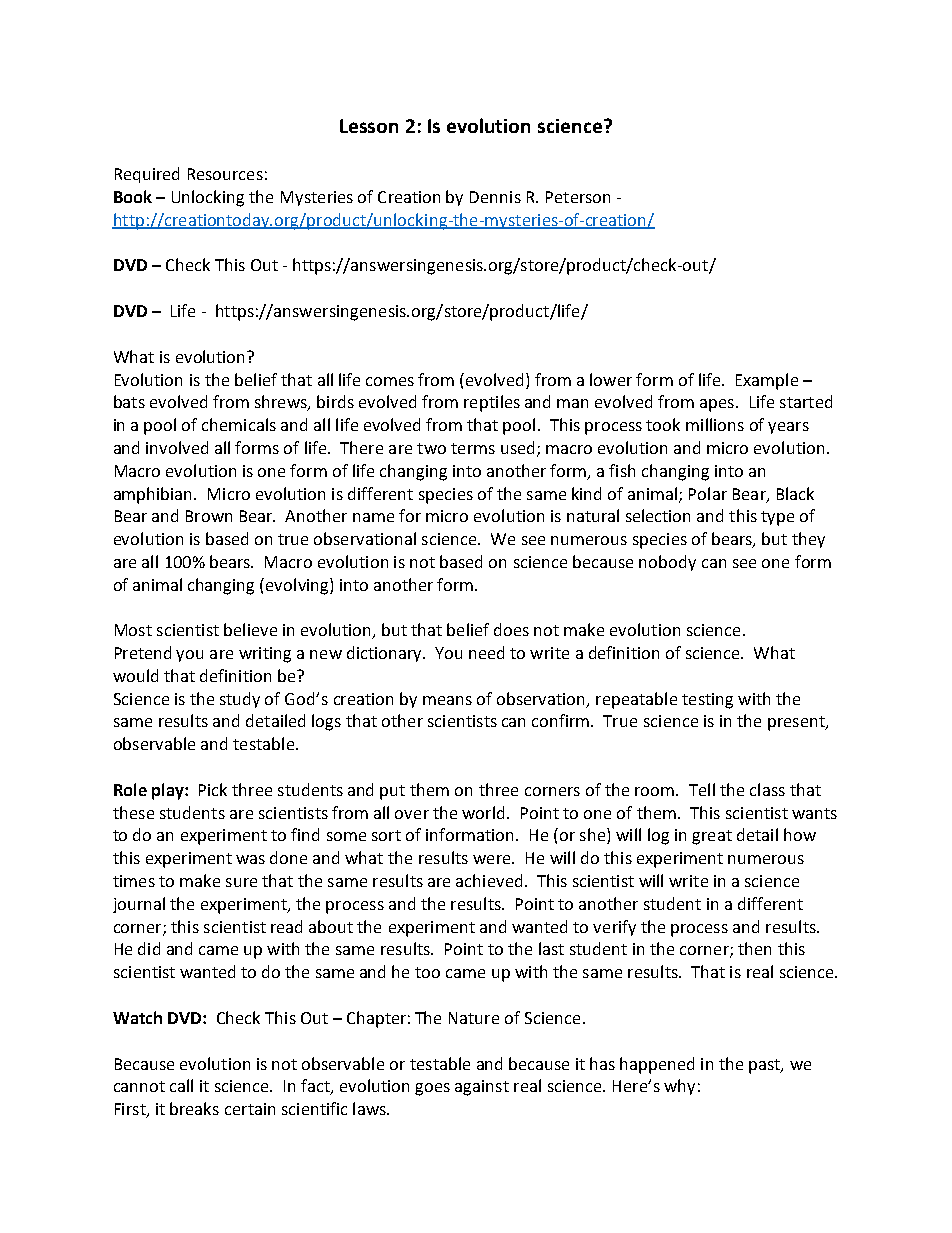  Describe the element at coordinates (482, 1088) in the screenshot. I see `against` at that location.
